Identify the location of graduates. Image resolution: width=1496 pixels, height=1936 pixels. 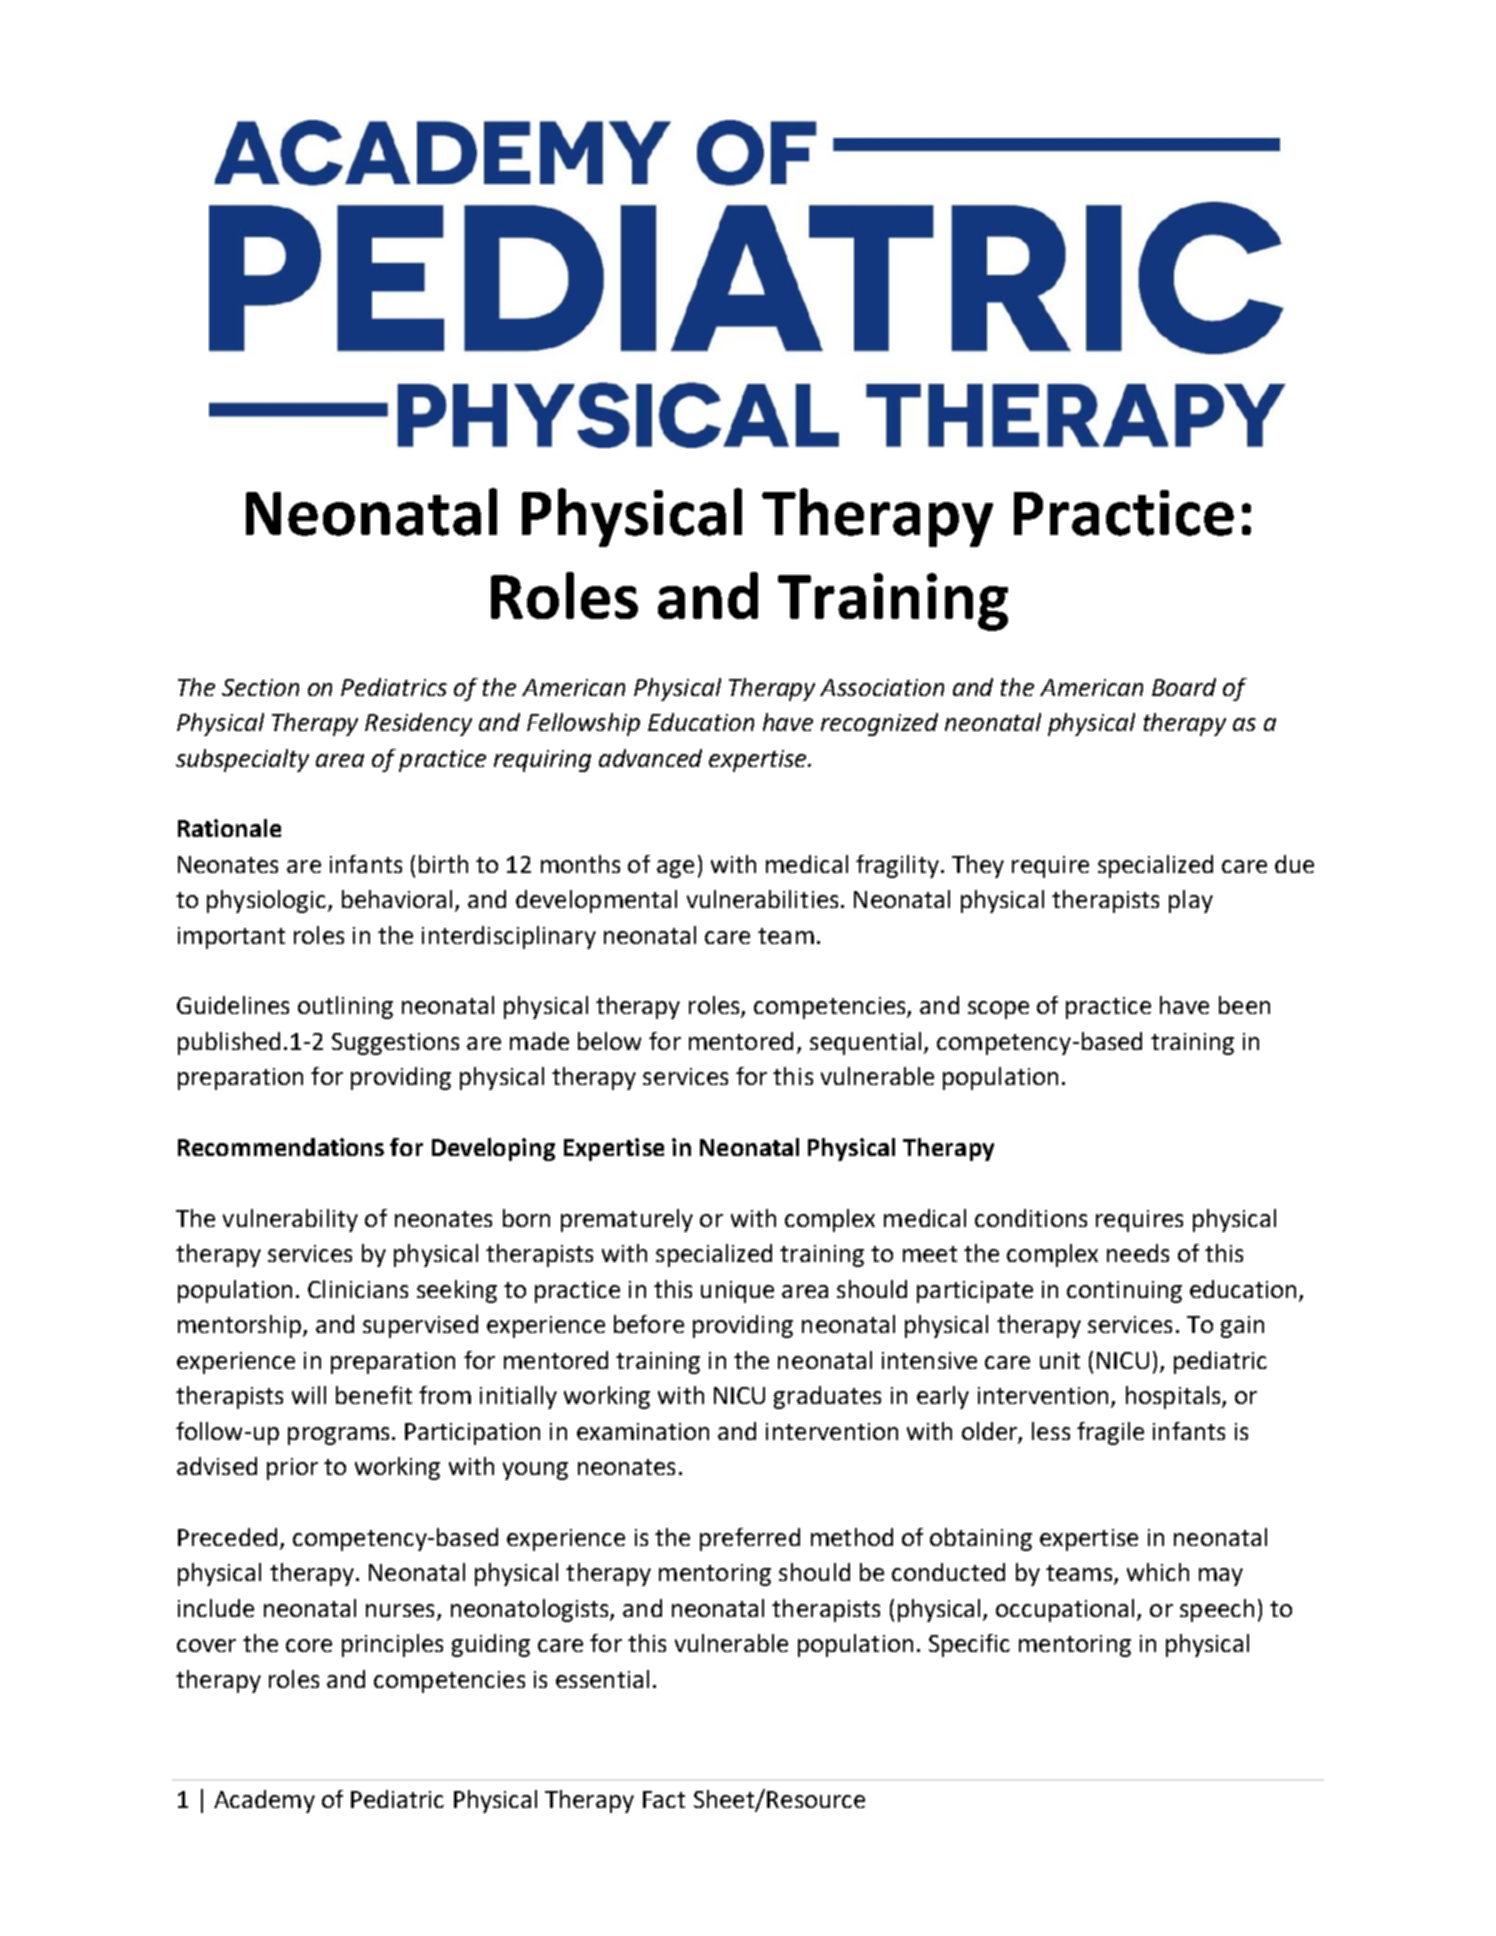
(827, 1397).
